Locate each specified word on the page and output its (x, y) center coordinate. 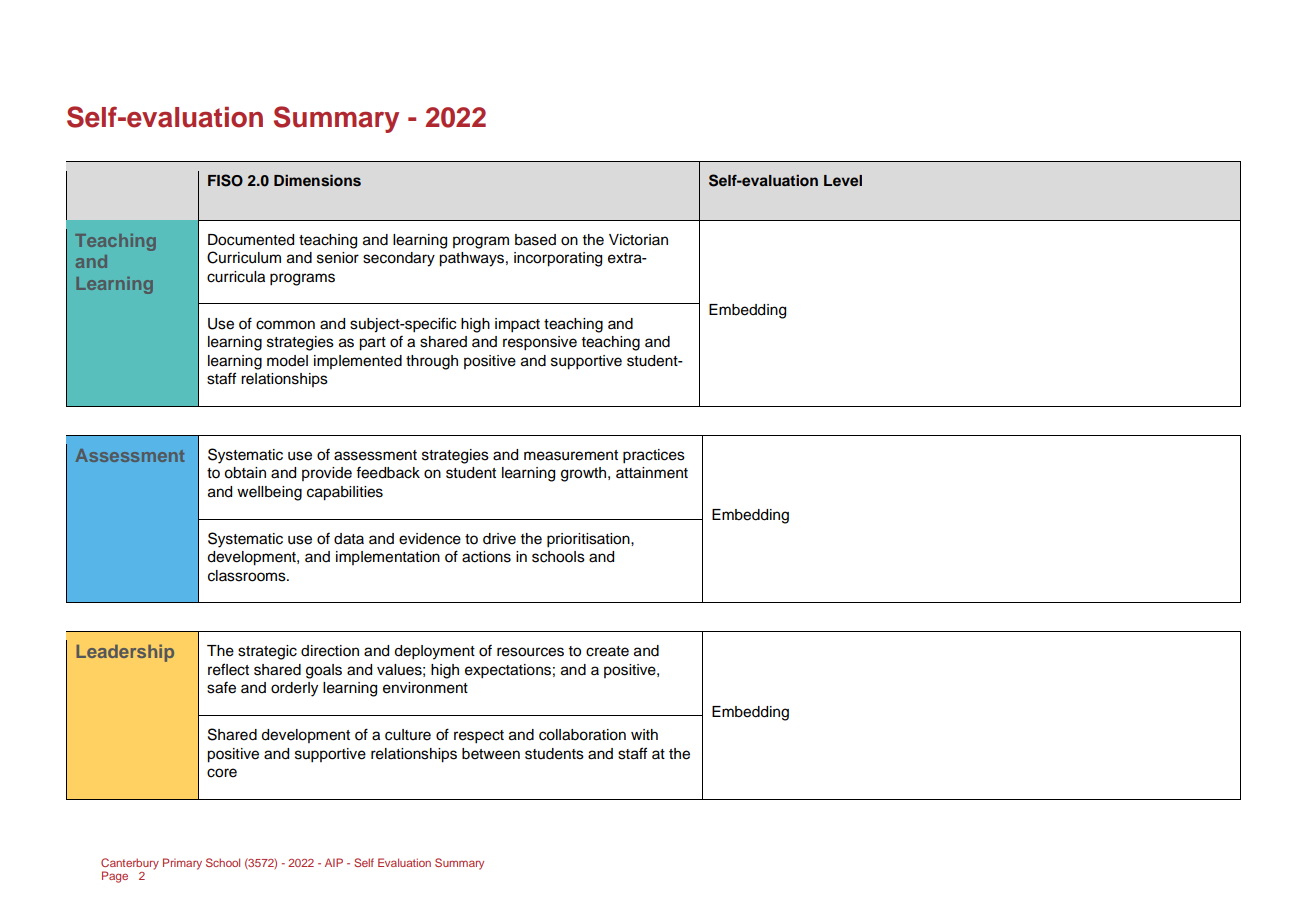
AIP (334, 862)
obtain (245, 473)
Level (843, 180)
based (535, 240)
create (607, 651)
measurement (571, 455)
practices (654, 456)
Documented (251, 240)
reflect (228, 669)
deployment (434, 652)
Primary (182, 864)
